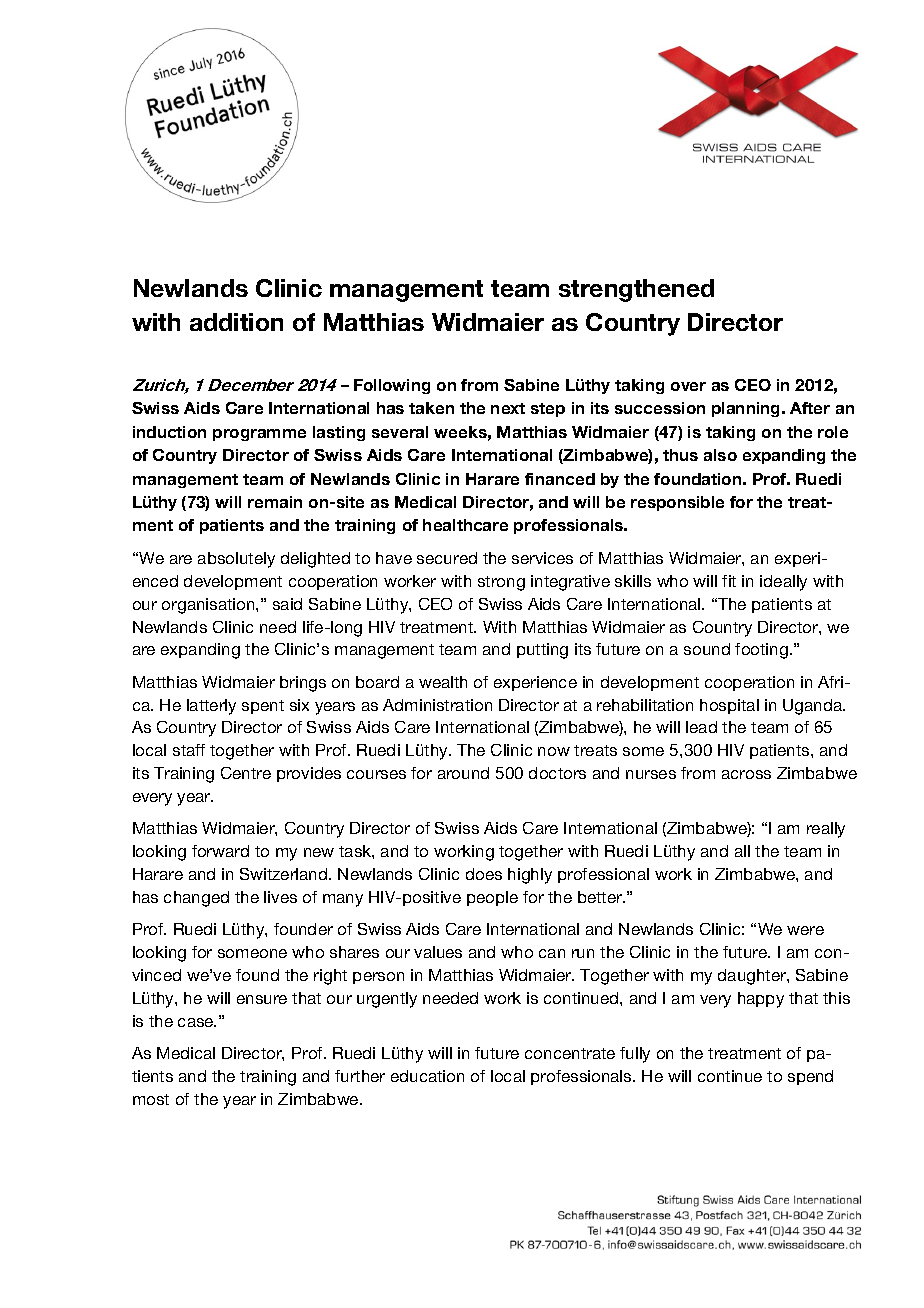 The width and height of the screenshot is (924, 1308). I want to click on strengthened, so click(636, 290).
